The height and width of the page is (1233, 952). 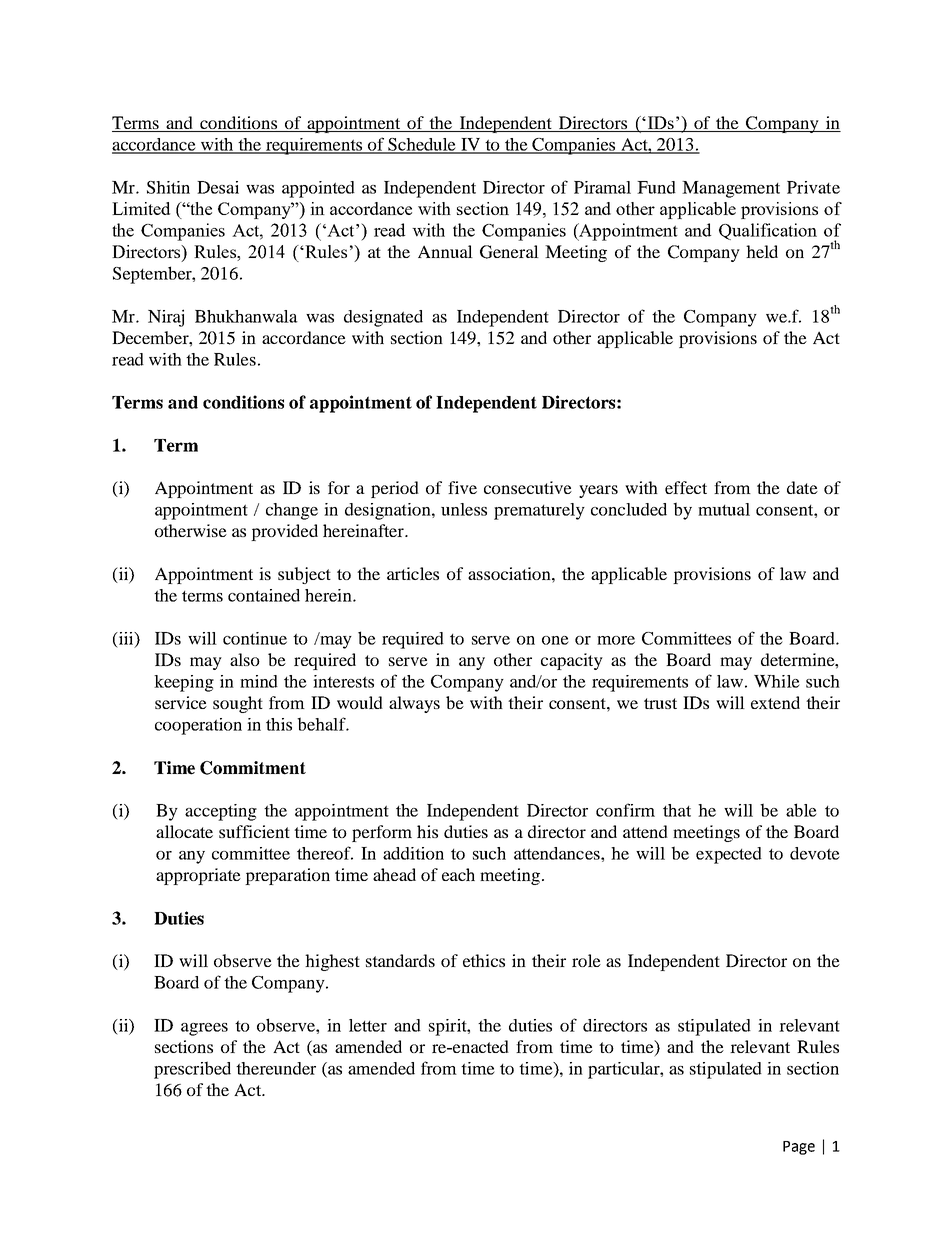 I want to click on accepting, so click(x=221, y=812).
